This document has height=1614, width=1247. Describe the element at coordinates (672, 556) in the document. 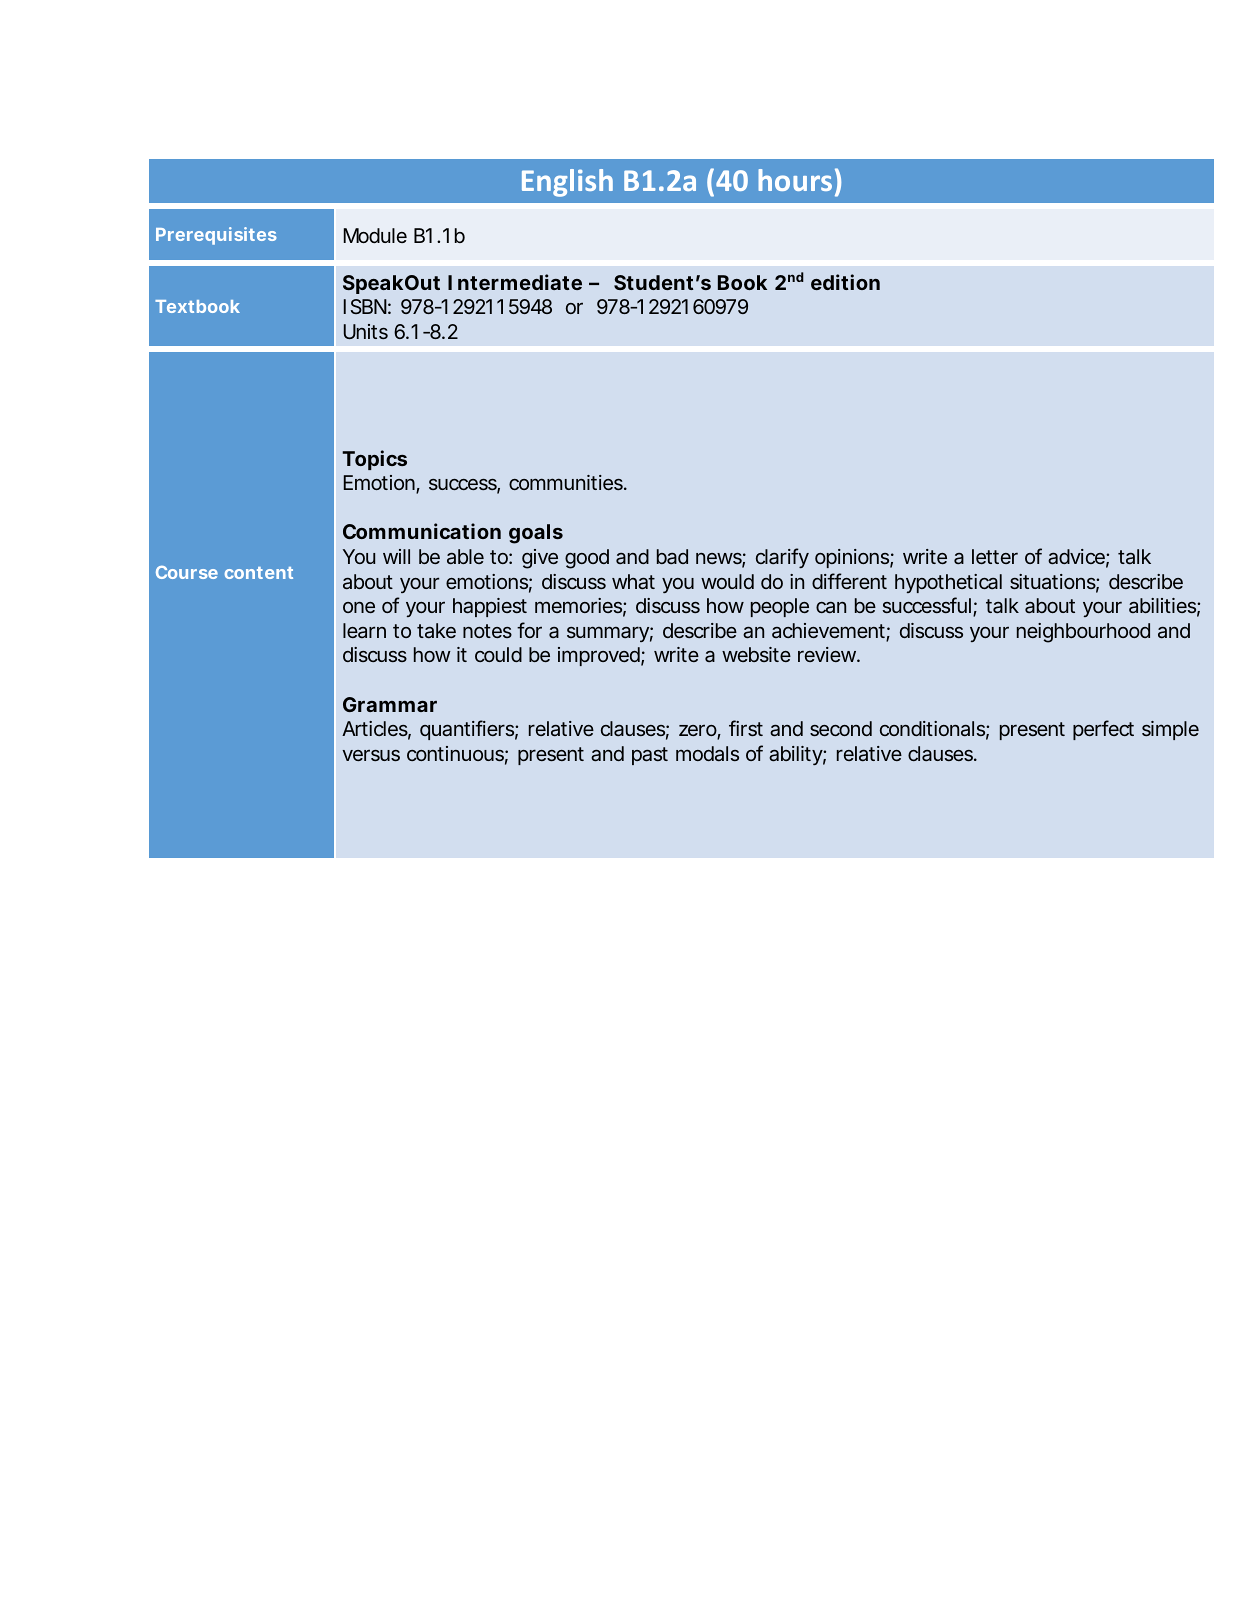

I see `bad` at that location.
